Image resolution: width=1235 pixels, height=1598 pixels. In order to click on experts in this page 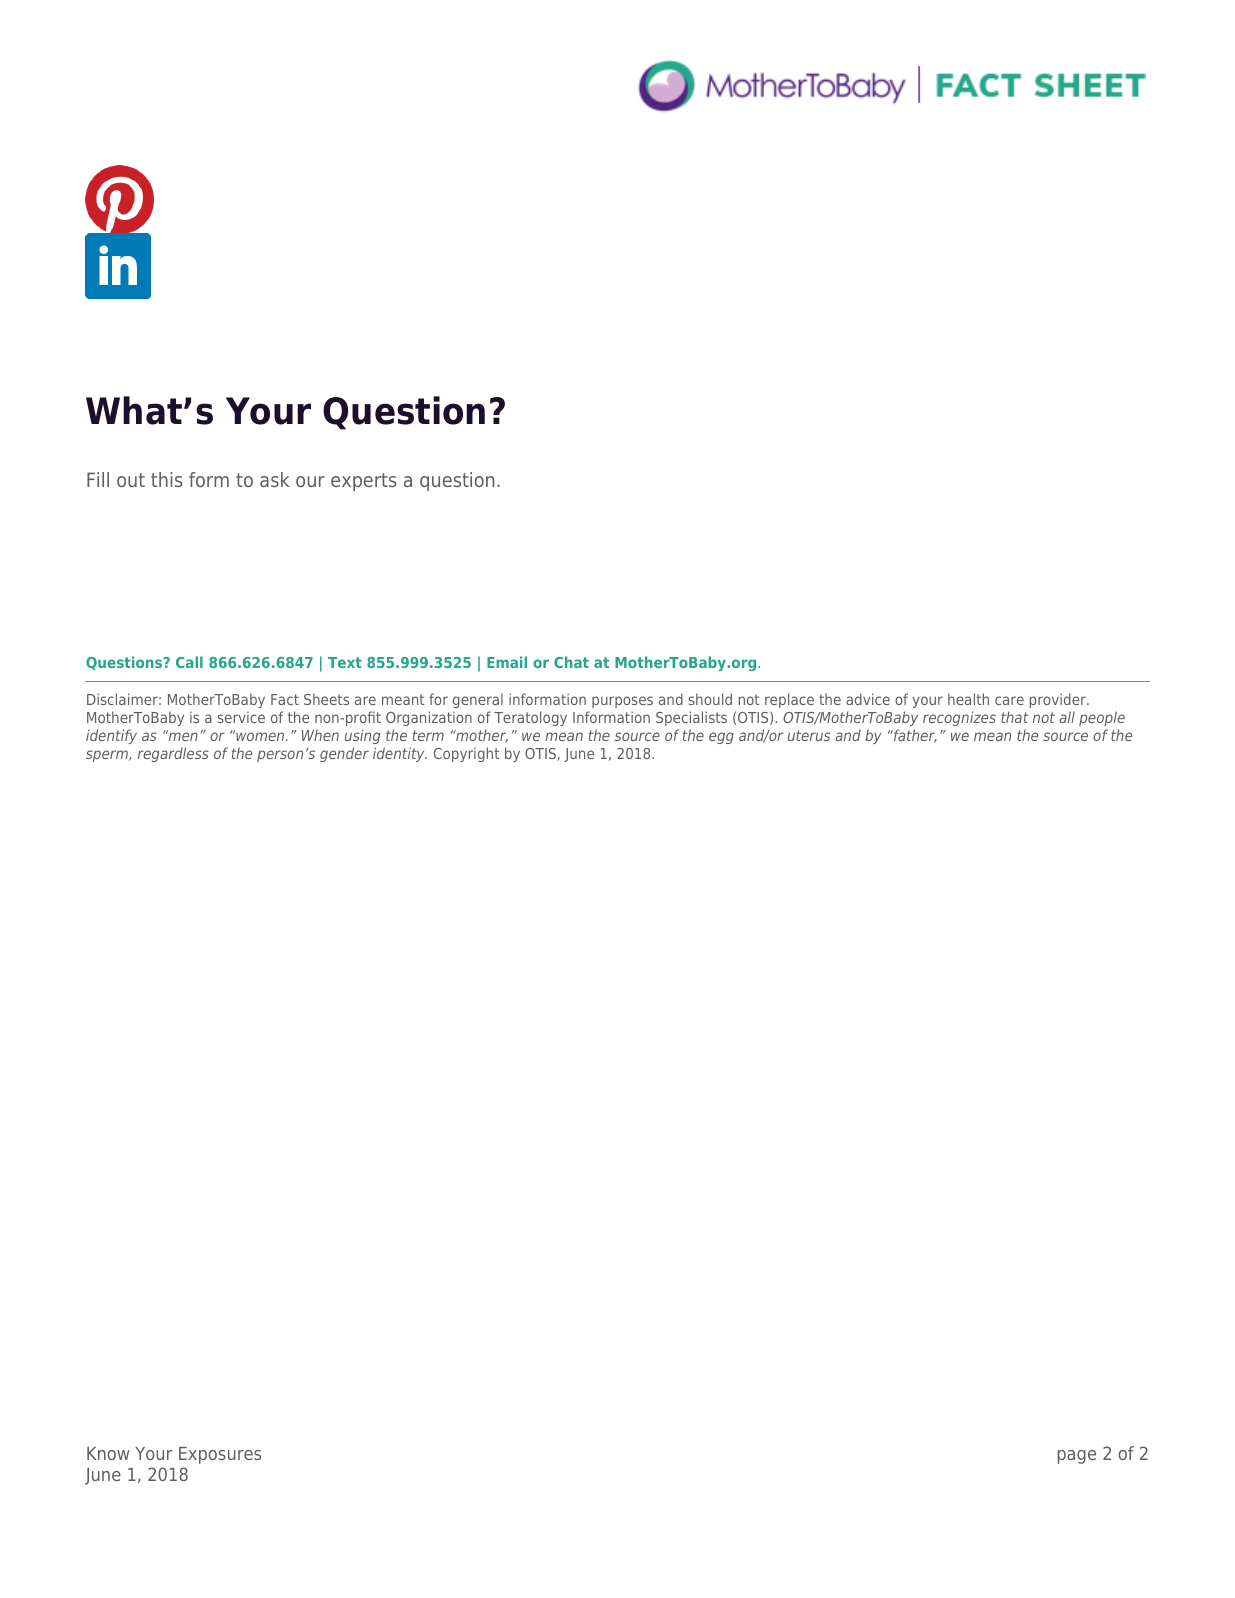, I will do `click(364, 482)`.
